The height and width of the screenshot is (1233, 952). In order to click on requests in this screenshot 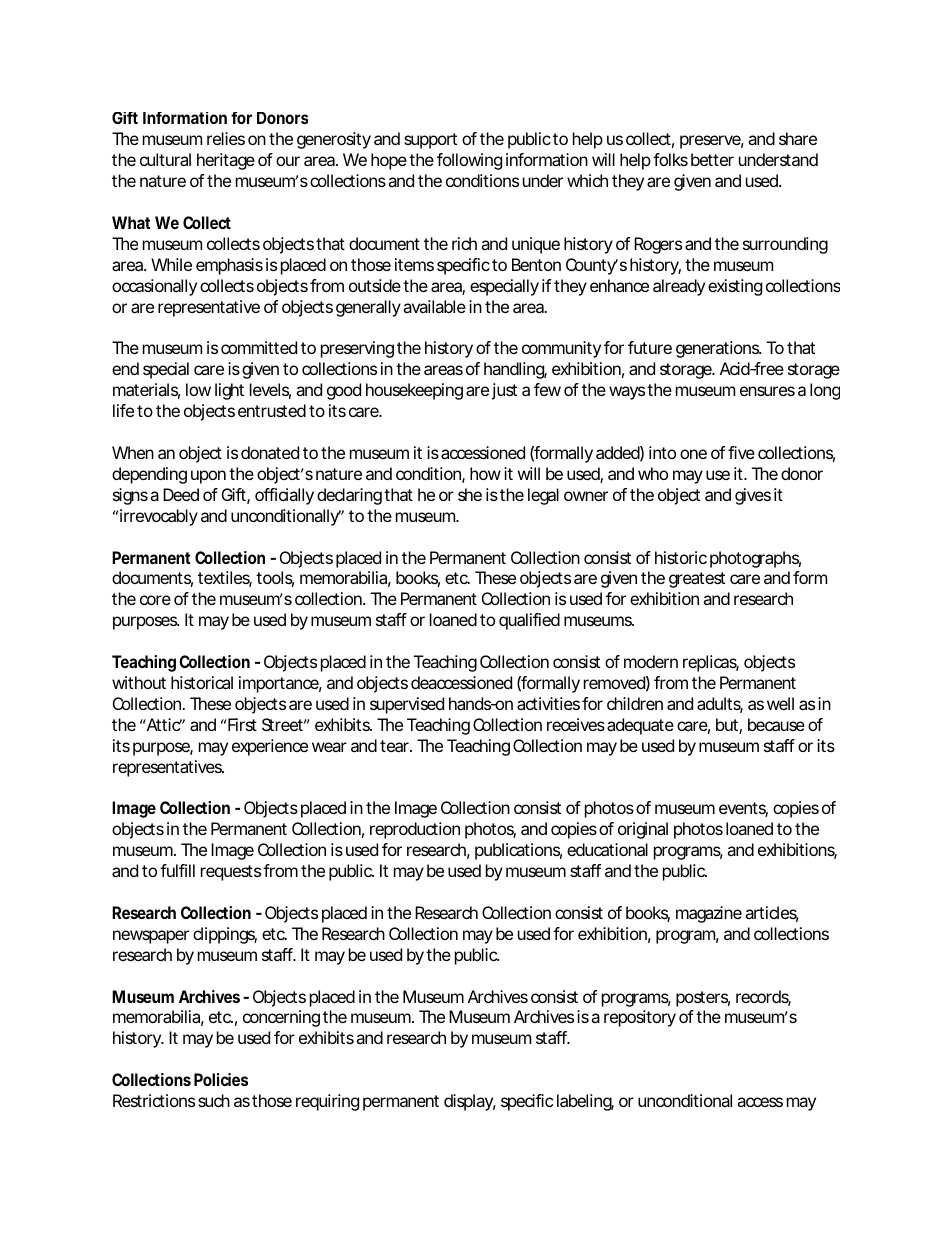, I will do `click(231, 873)`.
